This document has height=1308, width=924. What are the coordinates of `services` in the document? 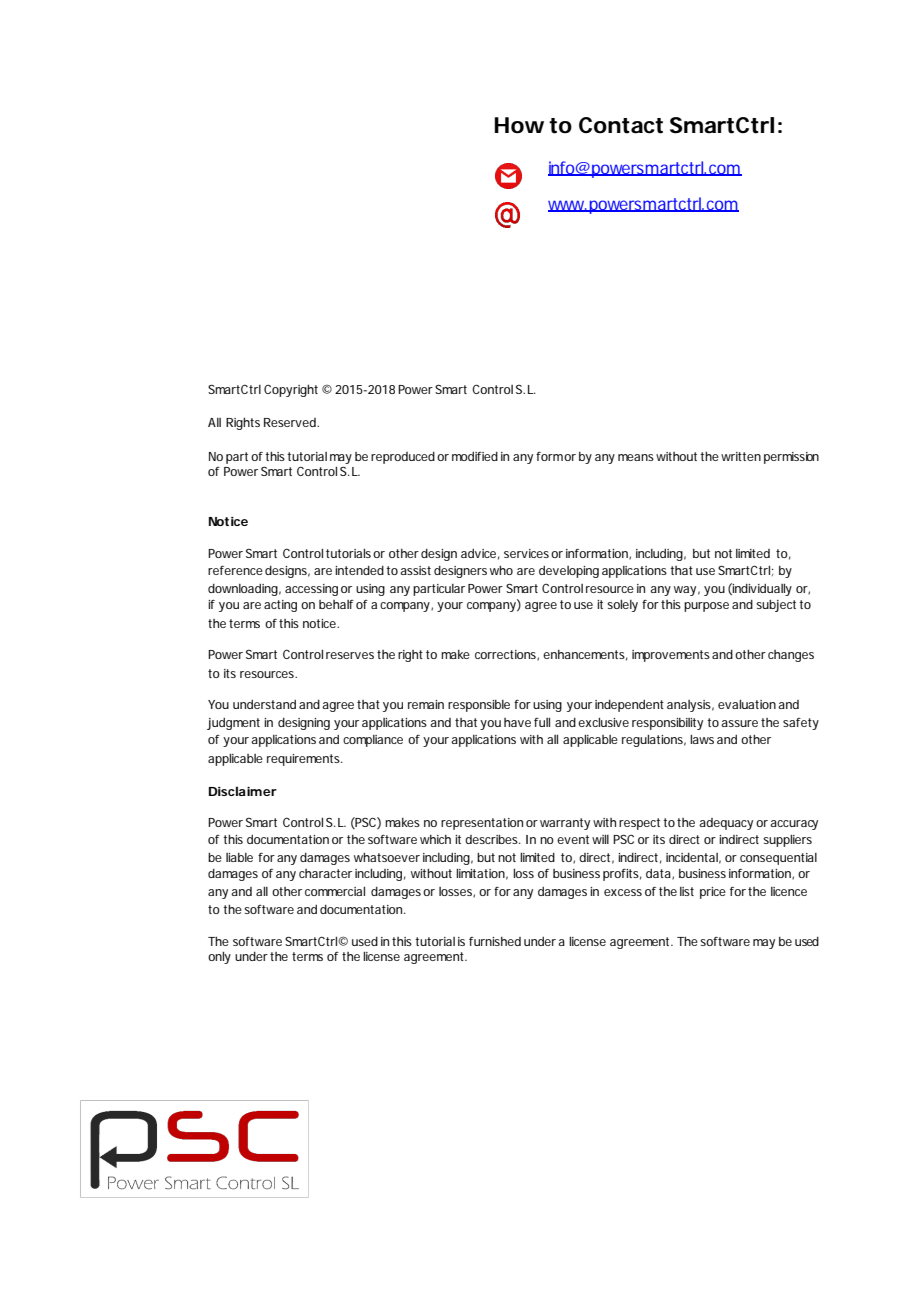 It's located at (526, 553).
